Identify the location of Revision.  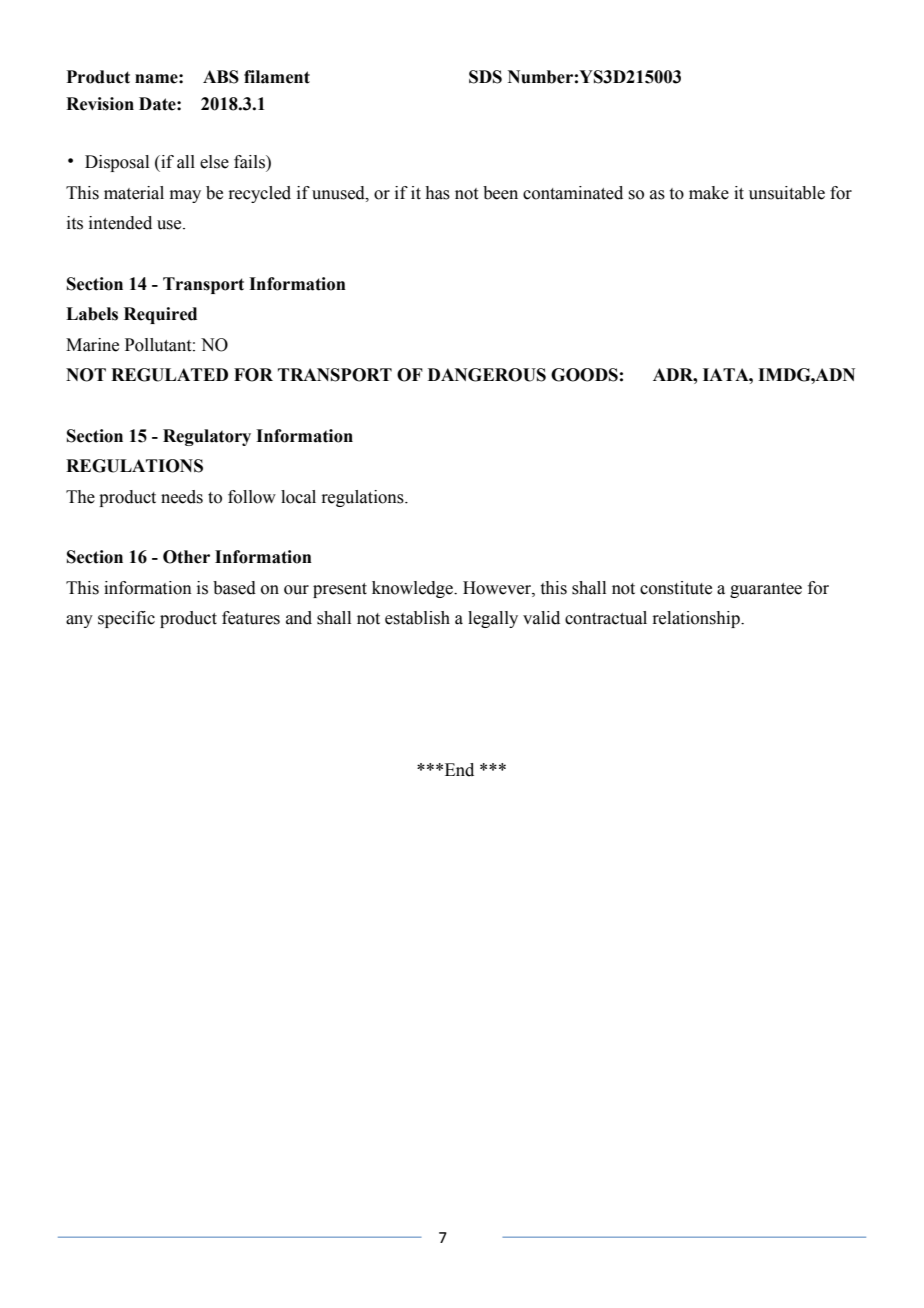
(100, 104).
